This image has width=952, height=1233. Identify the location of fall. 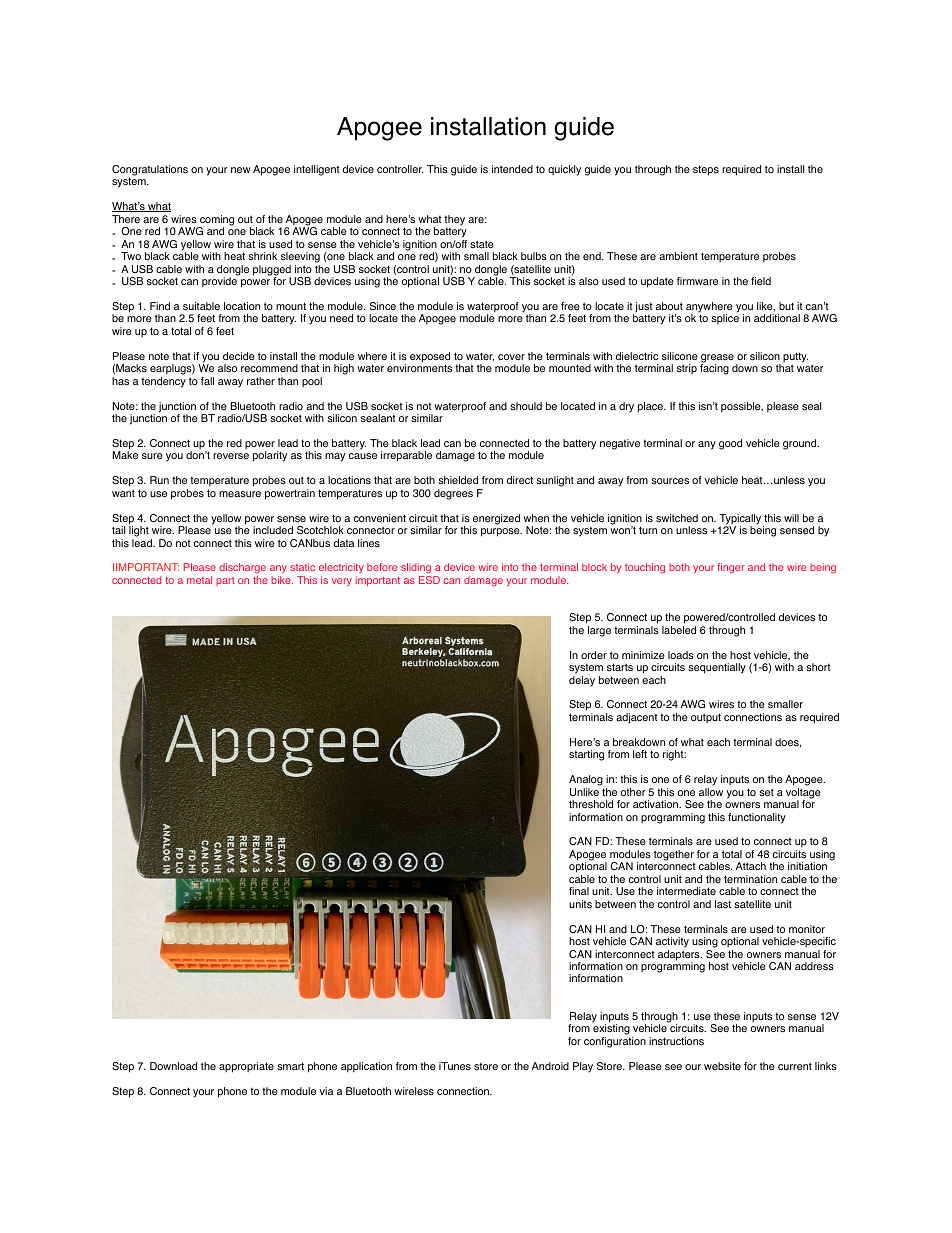
(207, 381).
